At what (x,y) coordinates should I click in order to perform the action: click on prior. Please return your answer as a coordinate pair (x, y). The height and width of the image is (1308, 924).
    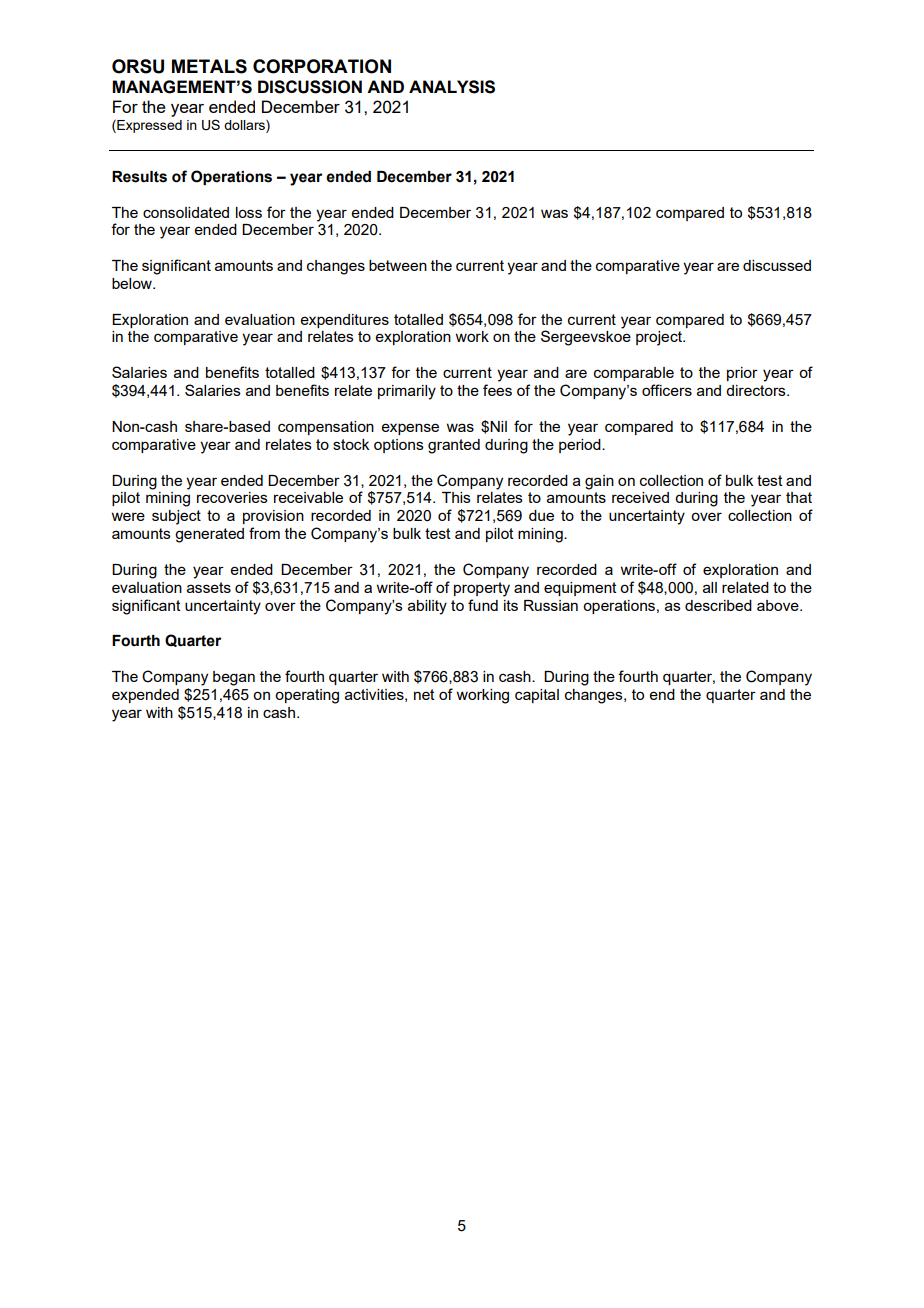
    Looking at the image, I should click on (742, 374).
